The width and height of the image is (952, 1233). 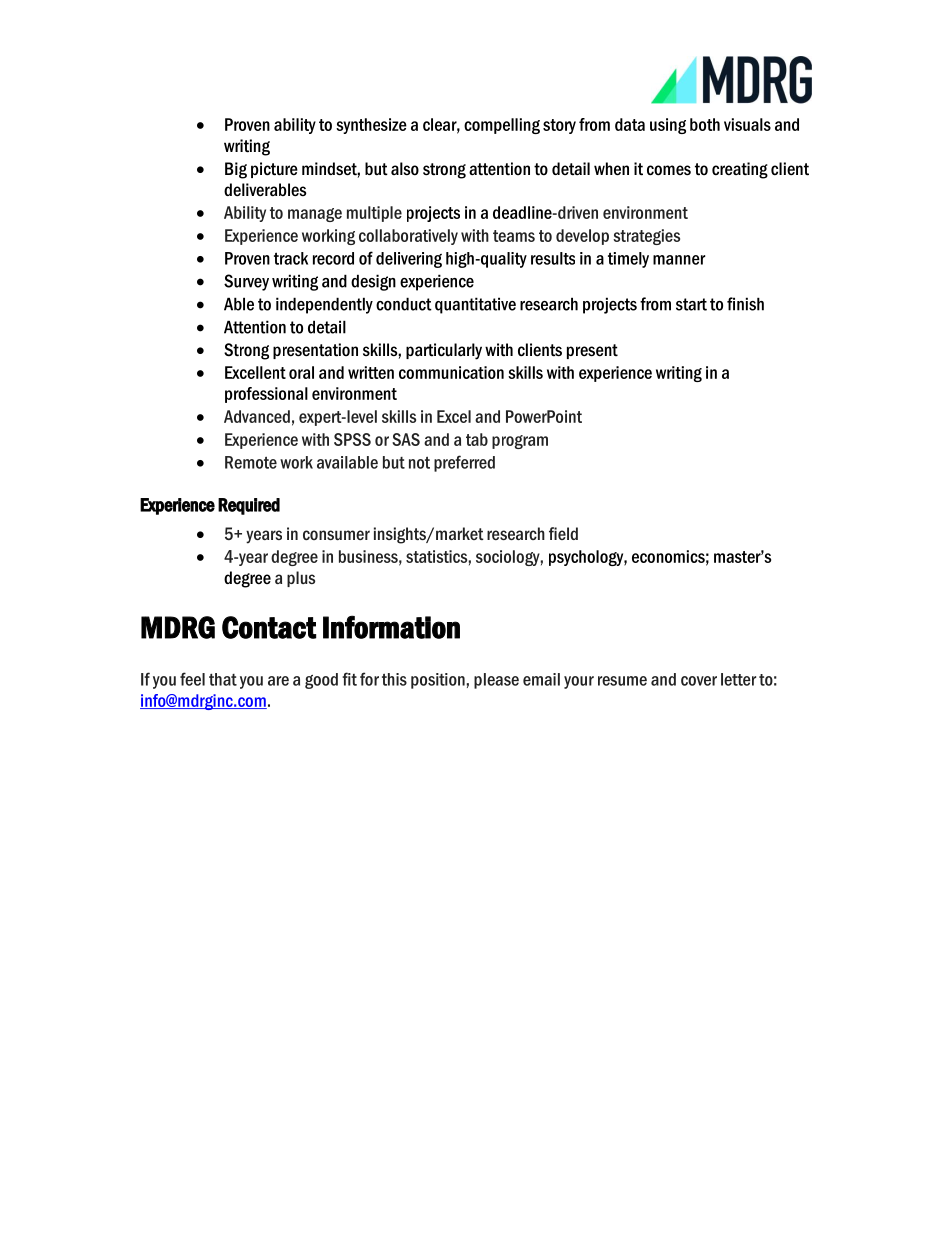 I want to click on start, so click(x=691, y=304).
